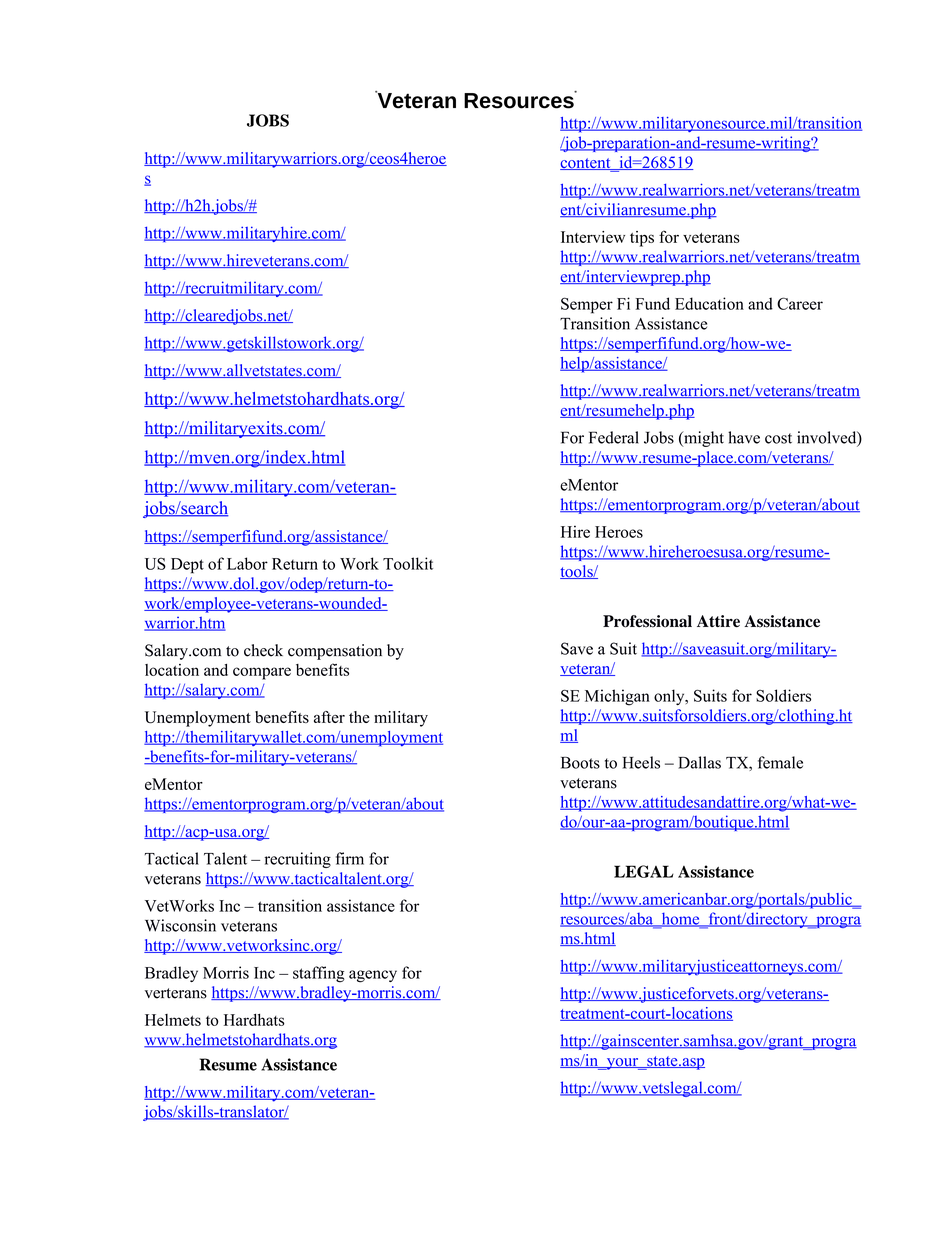  I want to click on check, so click(263, 650).
